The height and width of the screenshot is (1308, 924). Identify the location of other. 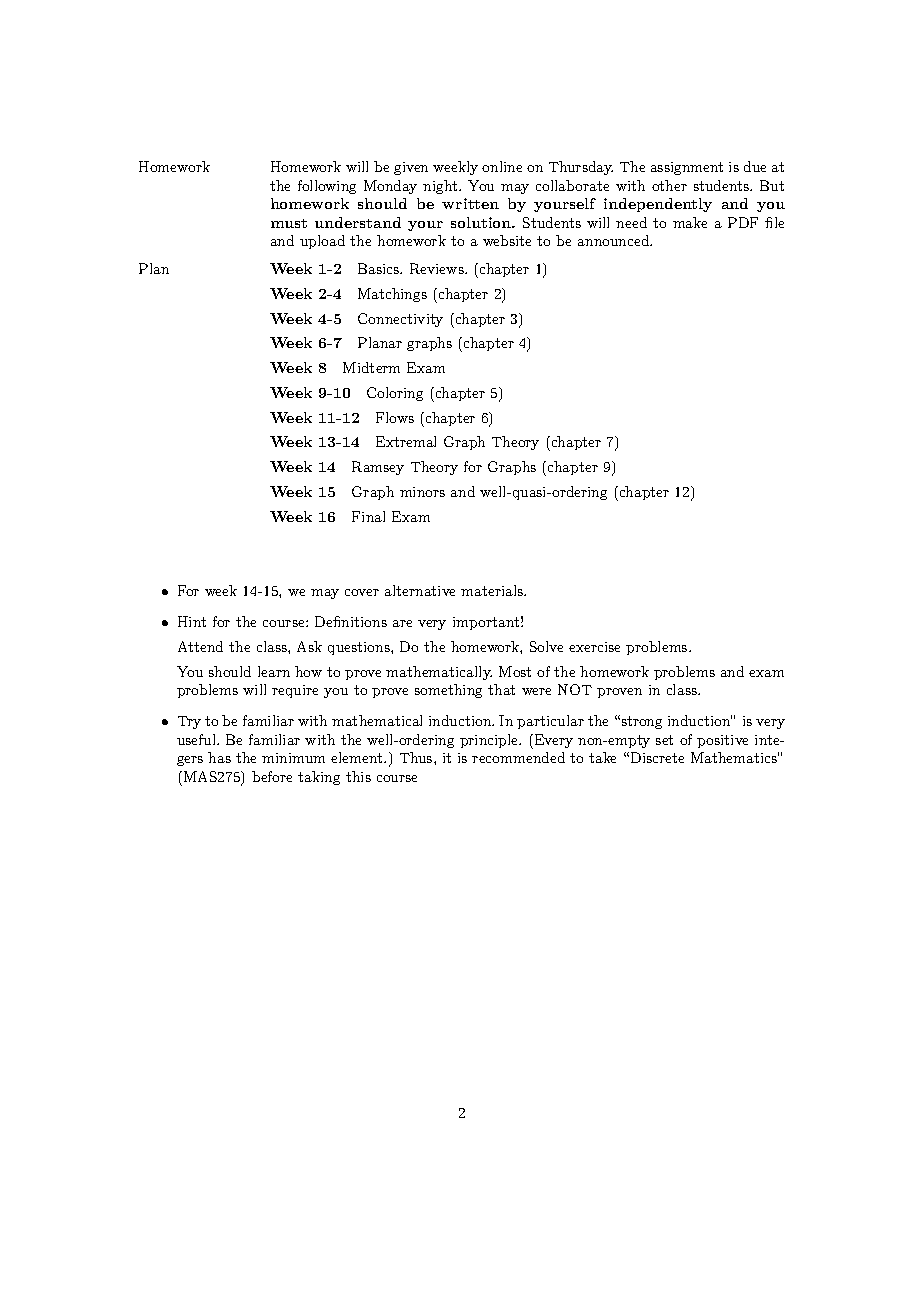
(669, 185).
